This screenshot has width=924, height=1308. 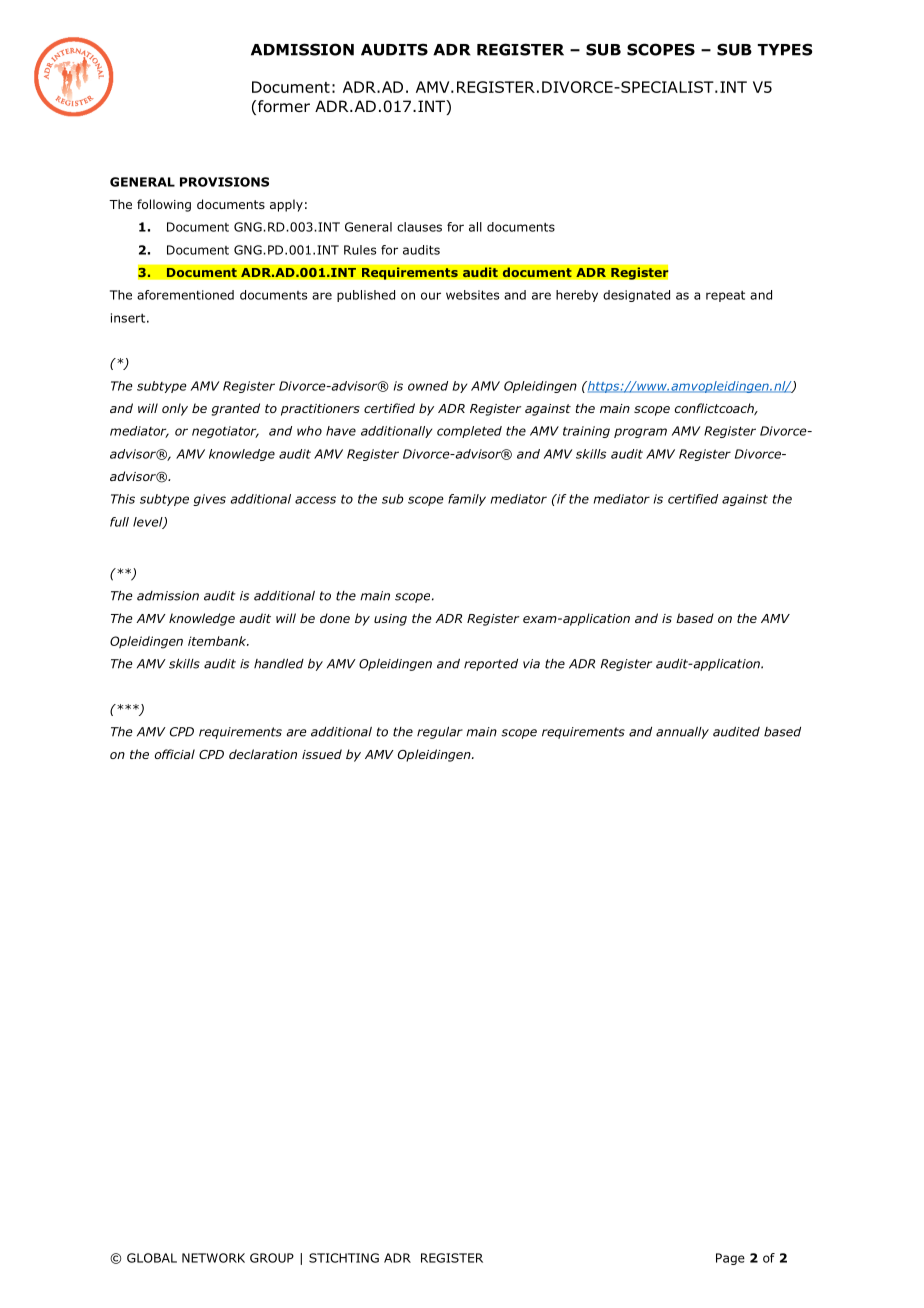 What do you see at coordinates (272, 1258) in the screenshot?
I see `GROUP` at bounding box center [272, 1258].
